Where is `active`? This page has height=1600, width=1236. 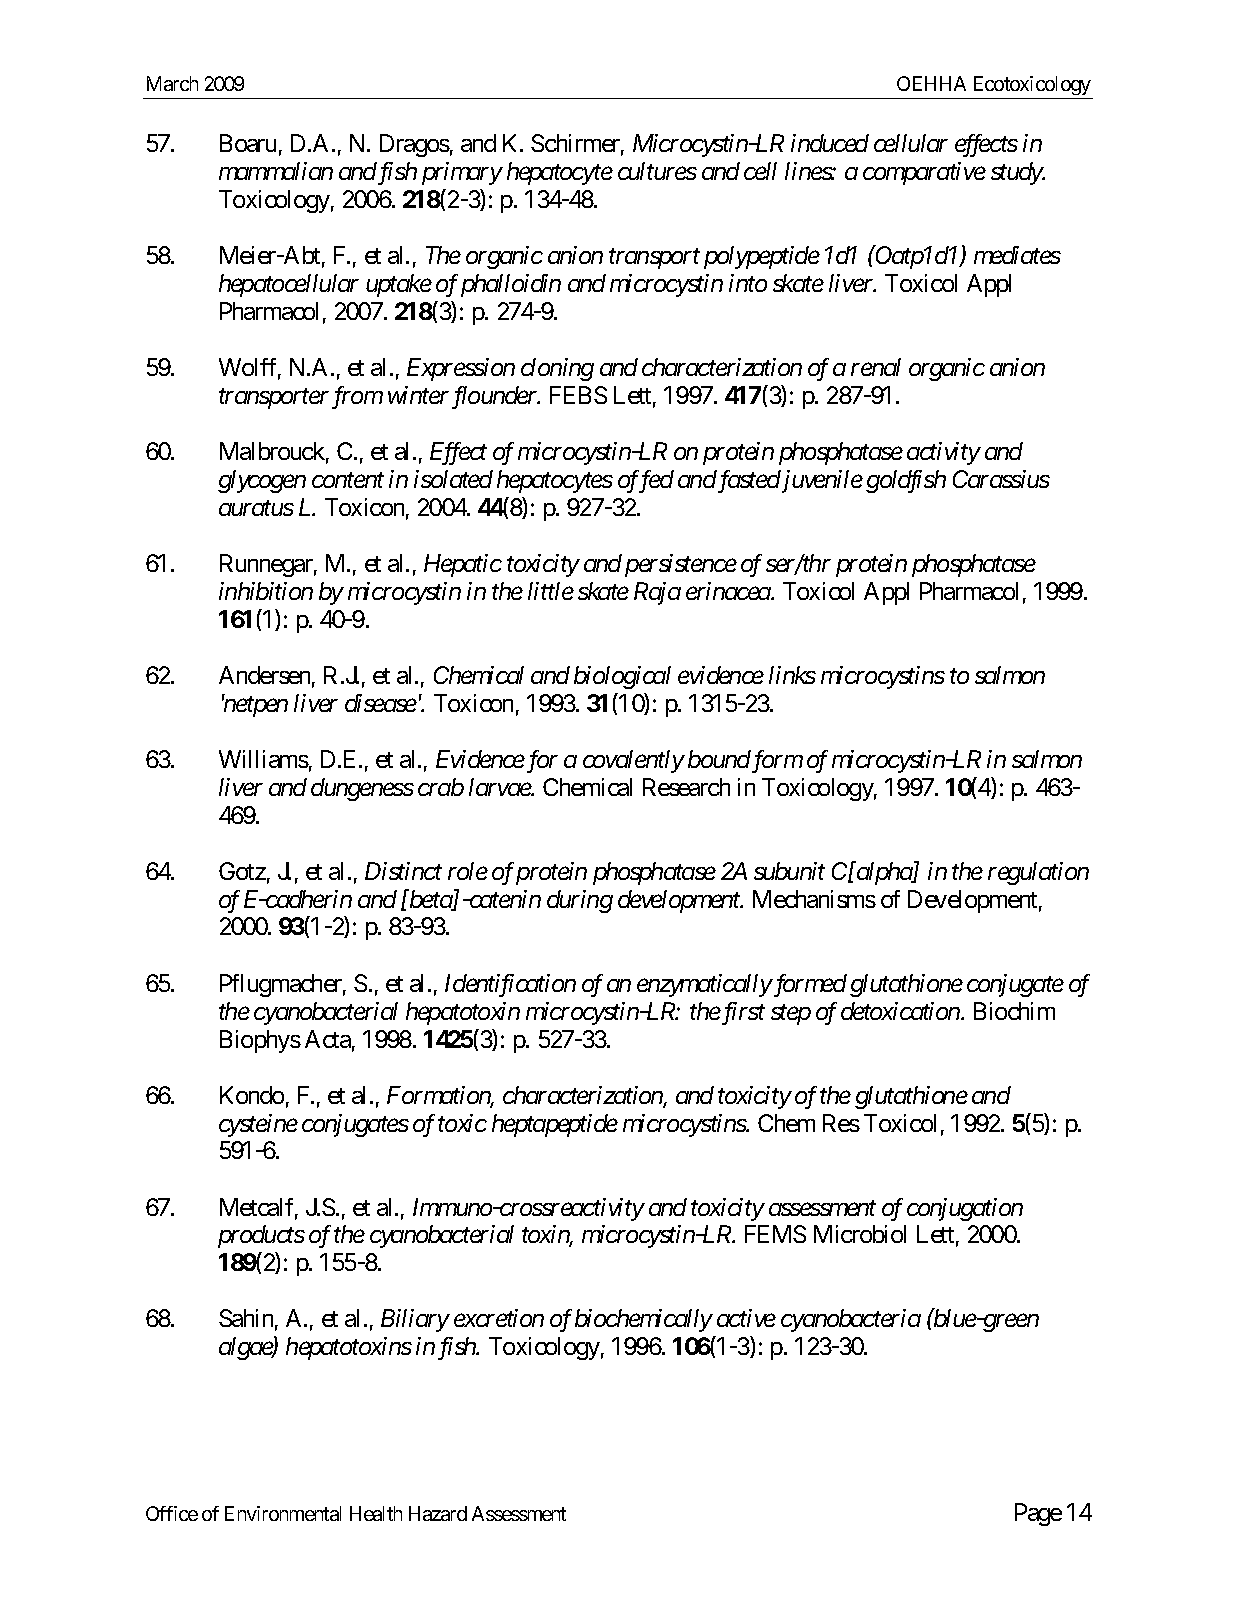 active is located at coordinates (746, 1318).
